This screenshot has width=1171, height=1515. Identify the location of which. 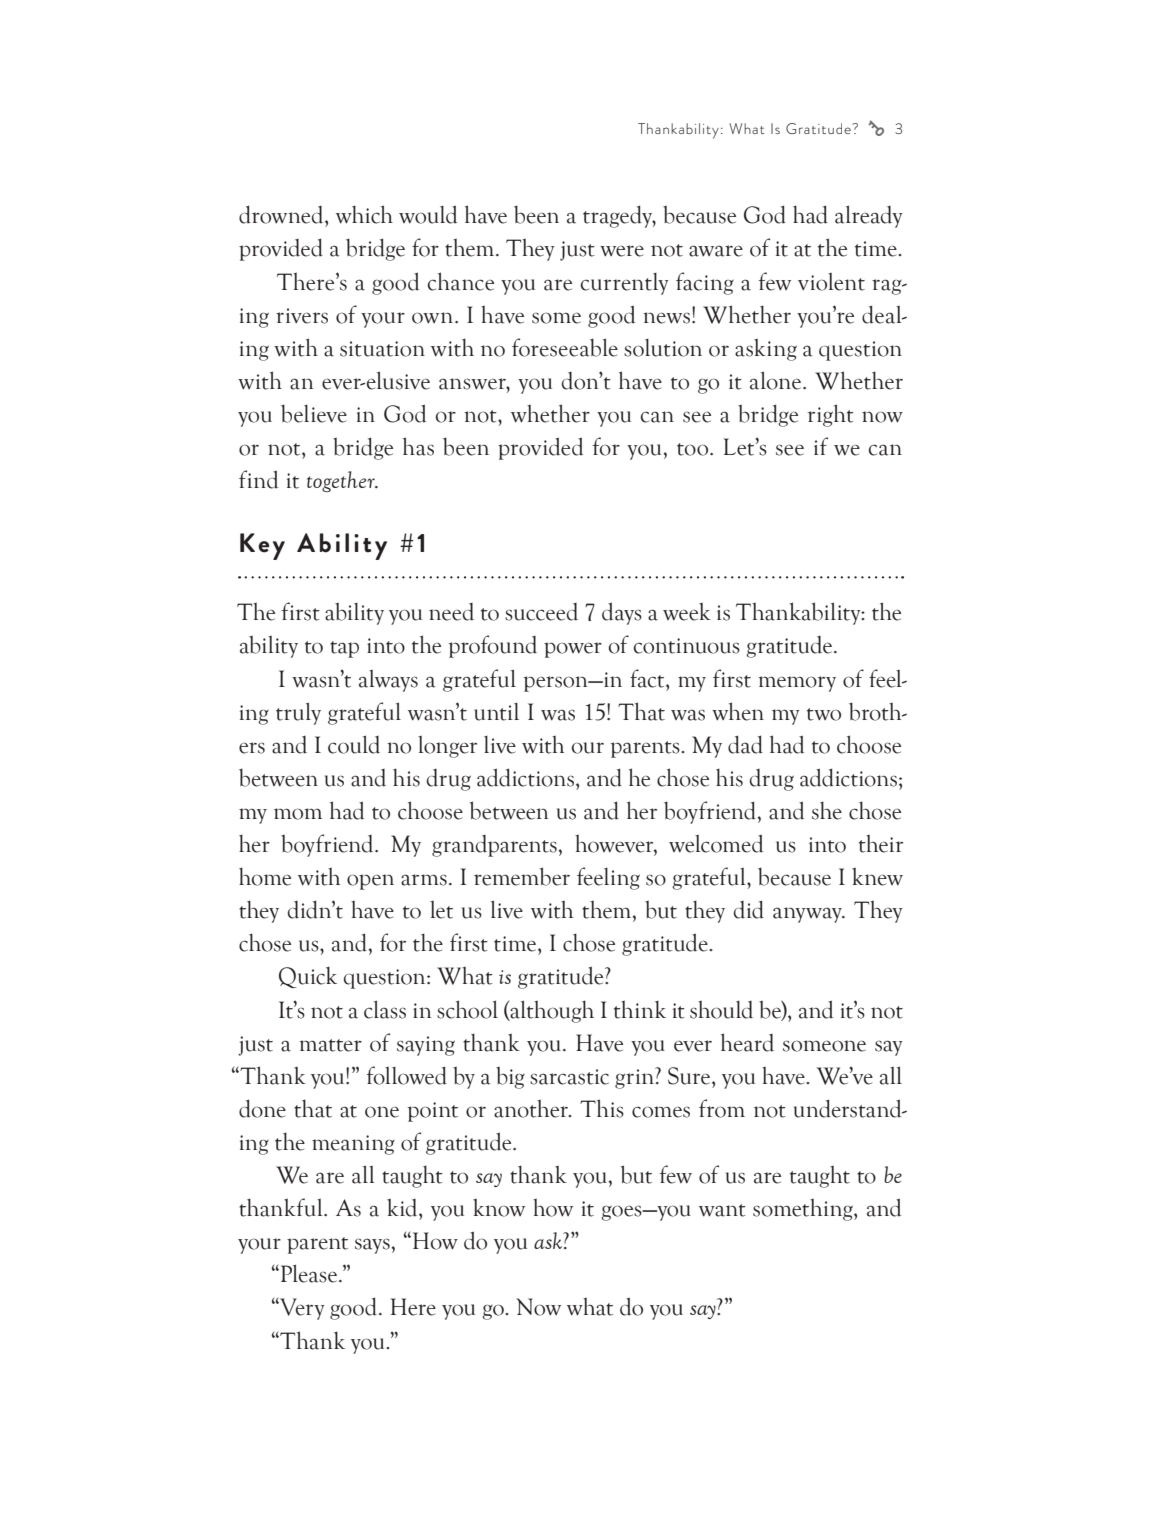
(364, 214).
